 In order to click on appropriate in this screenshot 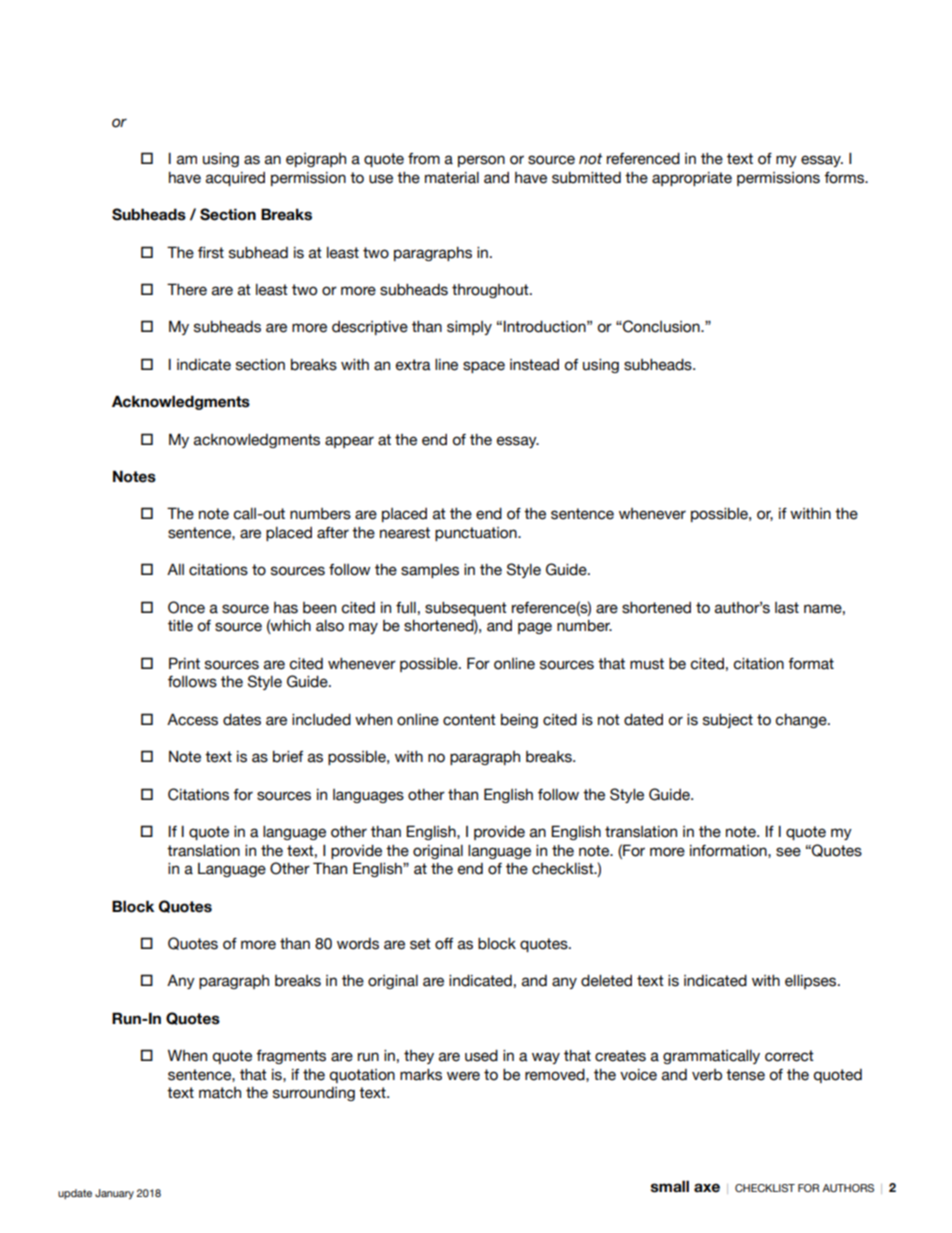, I will do `click(692, 179)`.
